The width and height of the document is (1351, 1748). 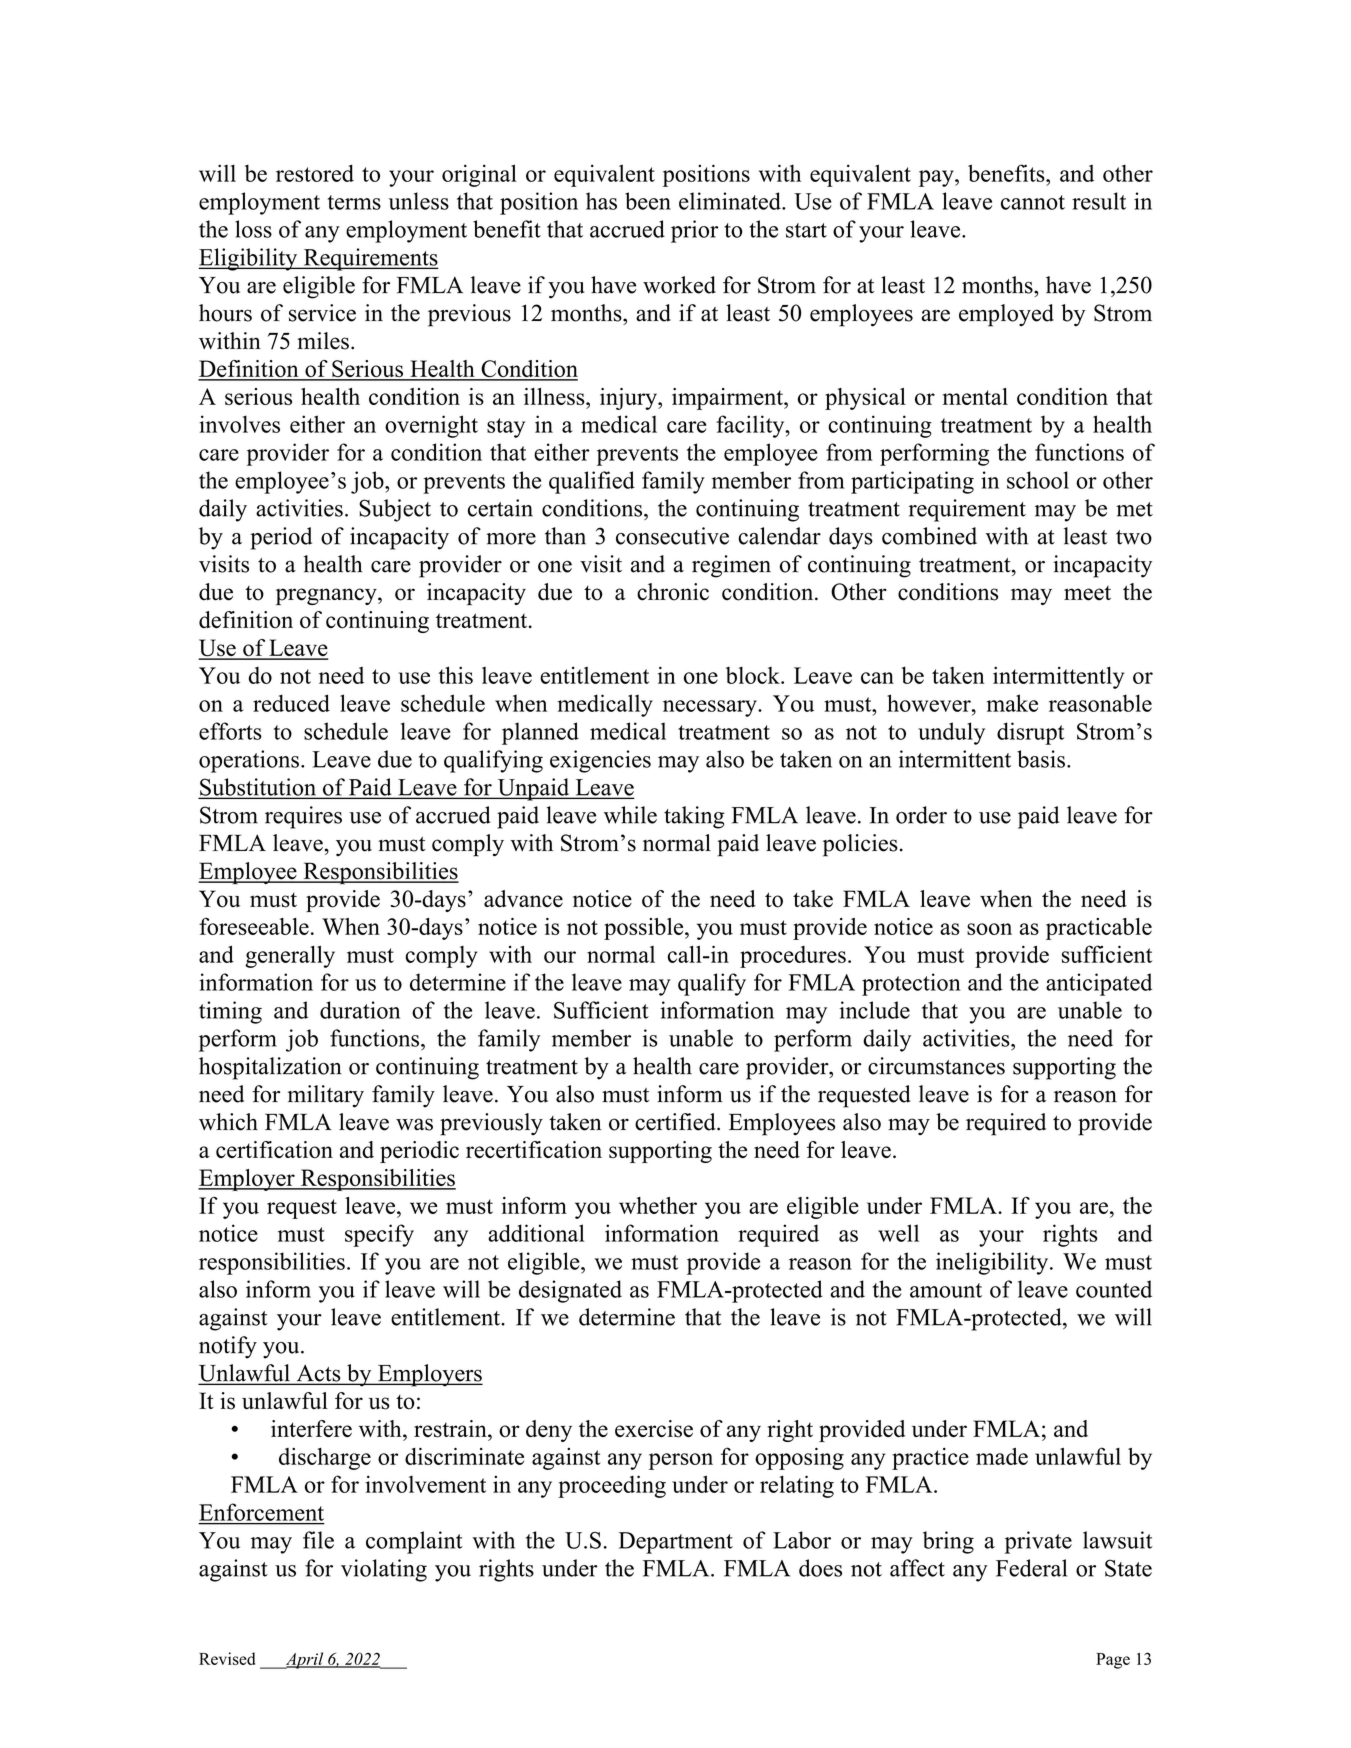 What do you see at coordinates (384, 1570) in the document?
I see `violating` at bounding box center [384, 1570].
